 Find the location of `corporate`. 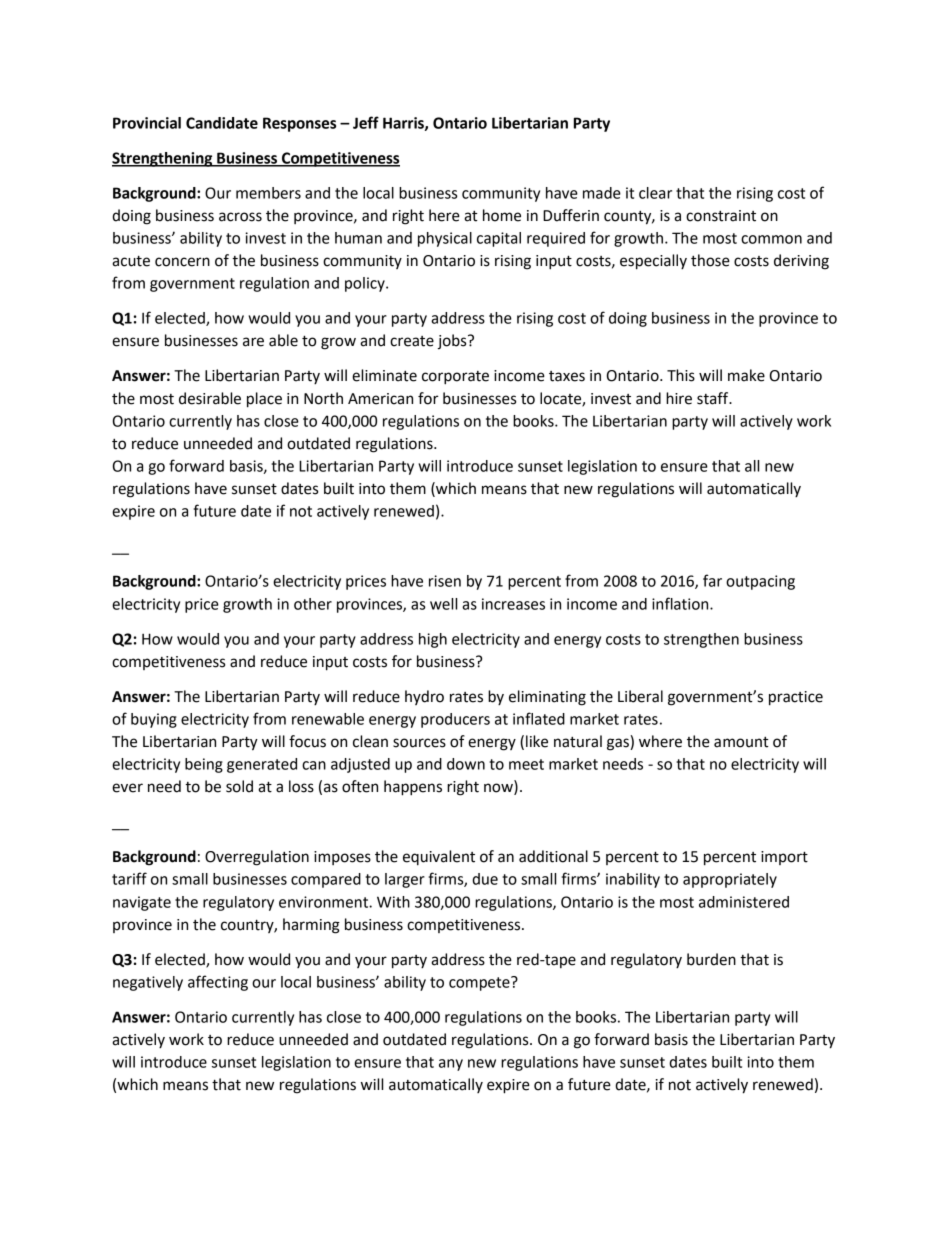

corporate is located at coordinates (455, 378).
